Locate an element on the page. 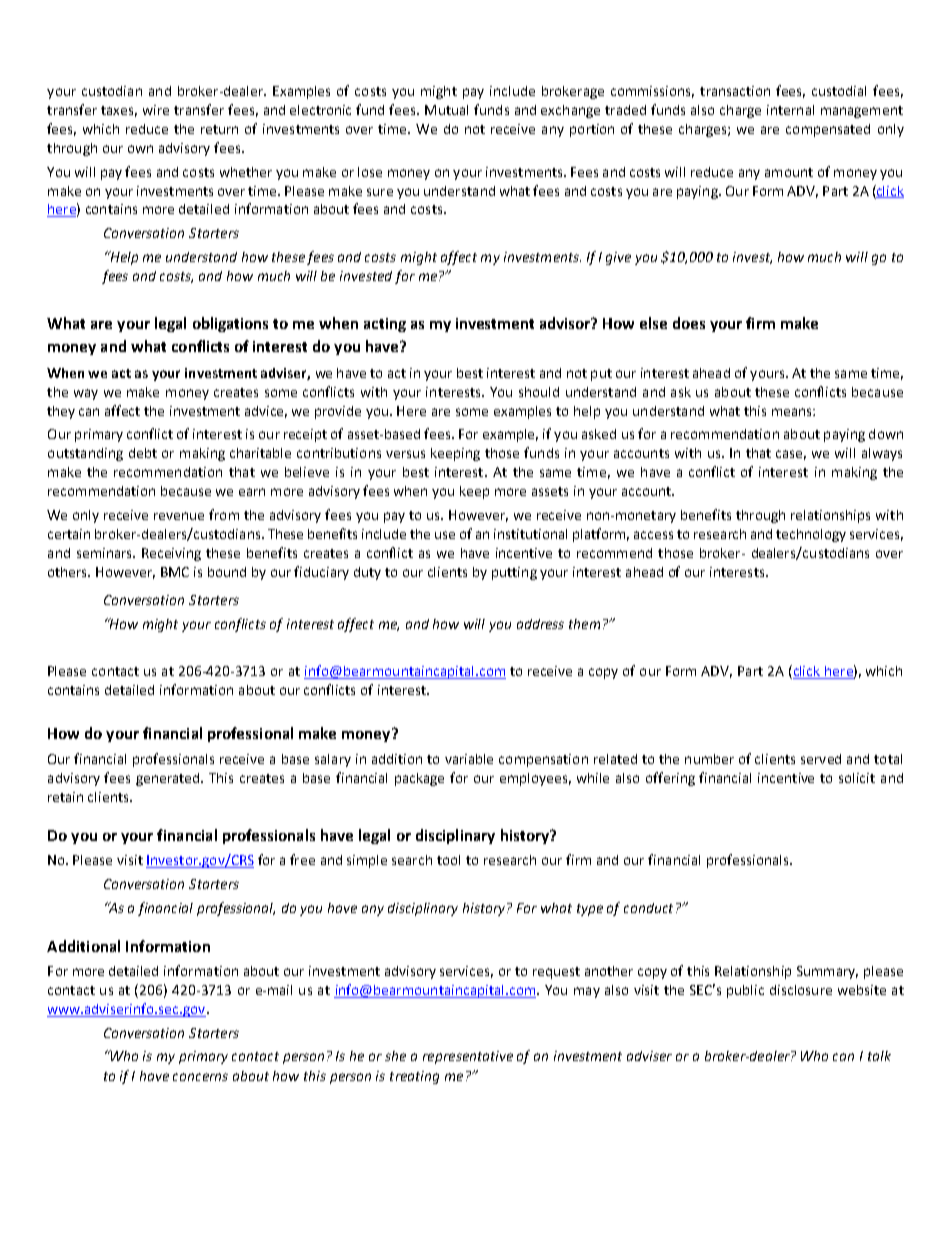 This document has width=952, height=1233. variable is located at coordinates (469, 759).
